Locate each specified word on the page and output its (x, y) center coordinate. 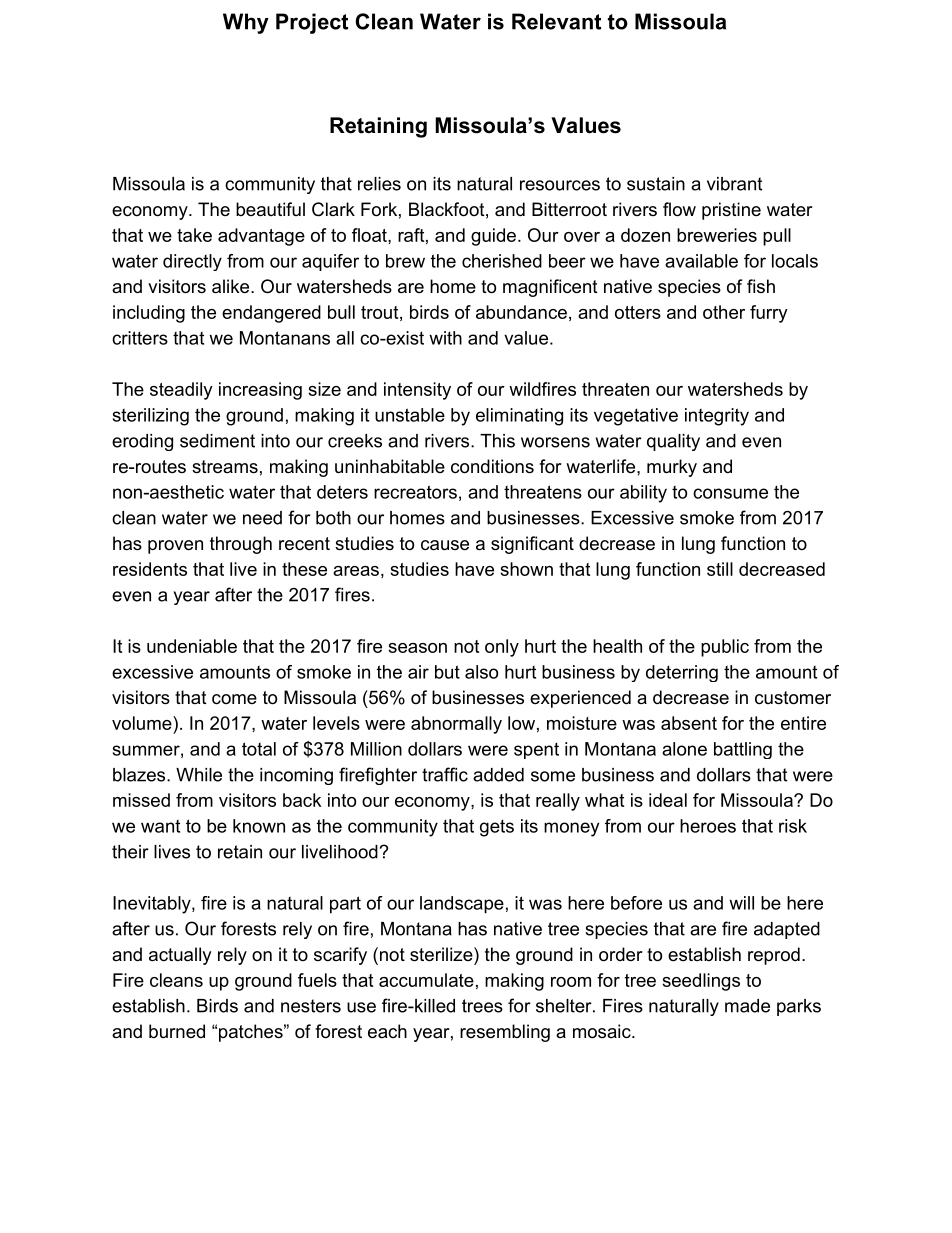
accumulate (426, 980)
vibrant (734, 184)
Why (246, 23)
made (747, 1006)
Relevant (556, 21)
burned (177, 1031)
